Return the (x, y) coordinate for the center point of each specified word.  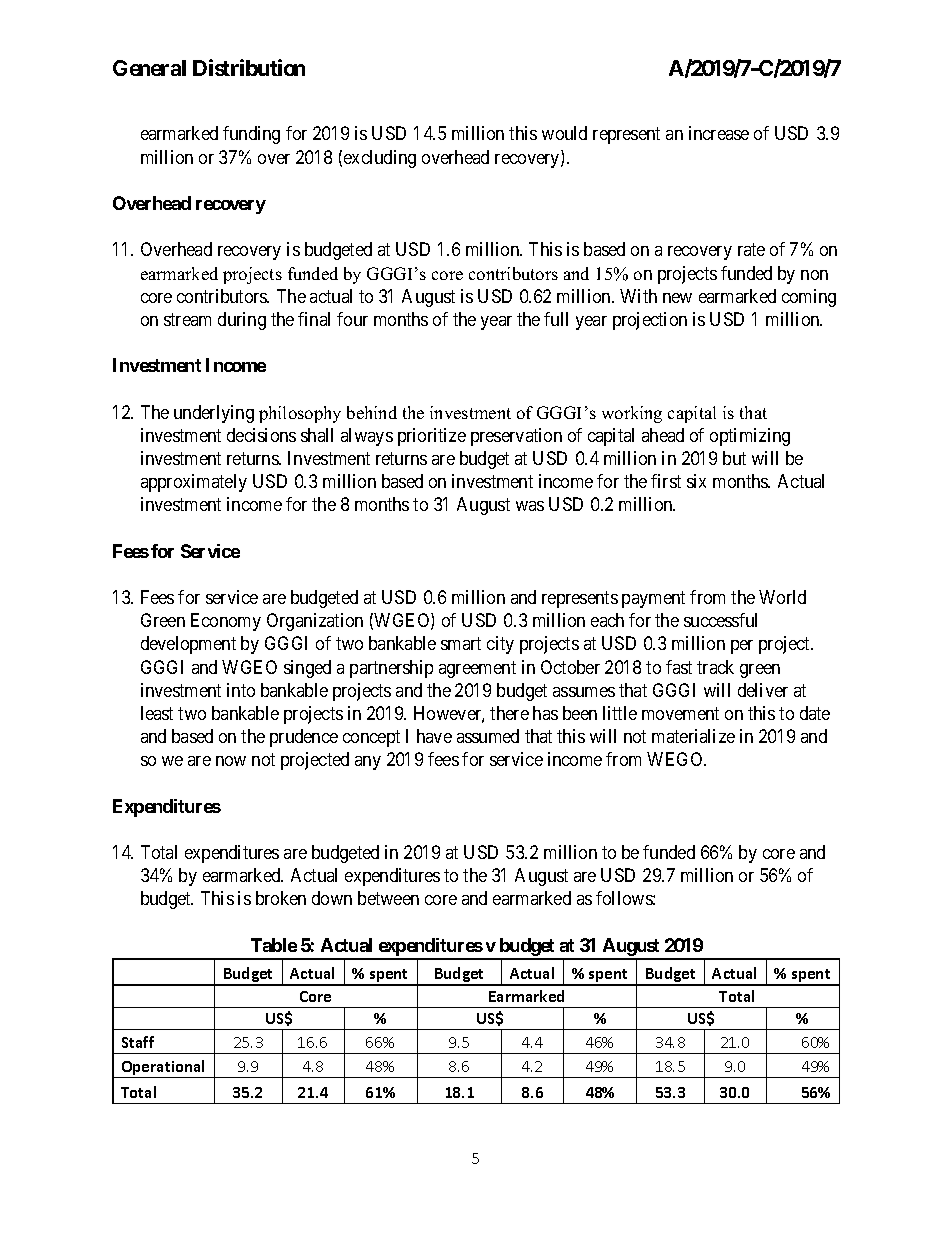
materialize (693, 736)
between (388, 898)
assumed (488, 736)
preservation (516, 437)
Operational (163, 1069)
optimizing (750, 437)
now (231, 761)
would (564, 133)
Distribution (249, 67)
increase (719, 133)
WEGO (676, 759)
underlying (214, 414)
